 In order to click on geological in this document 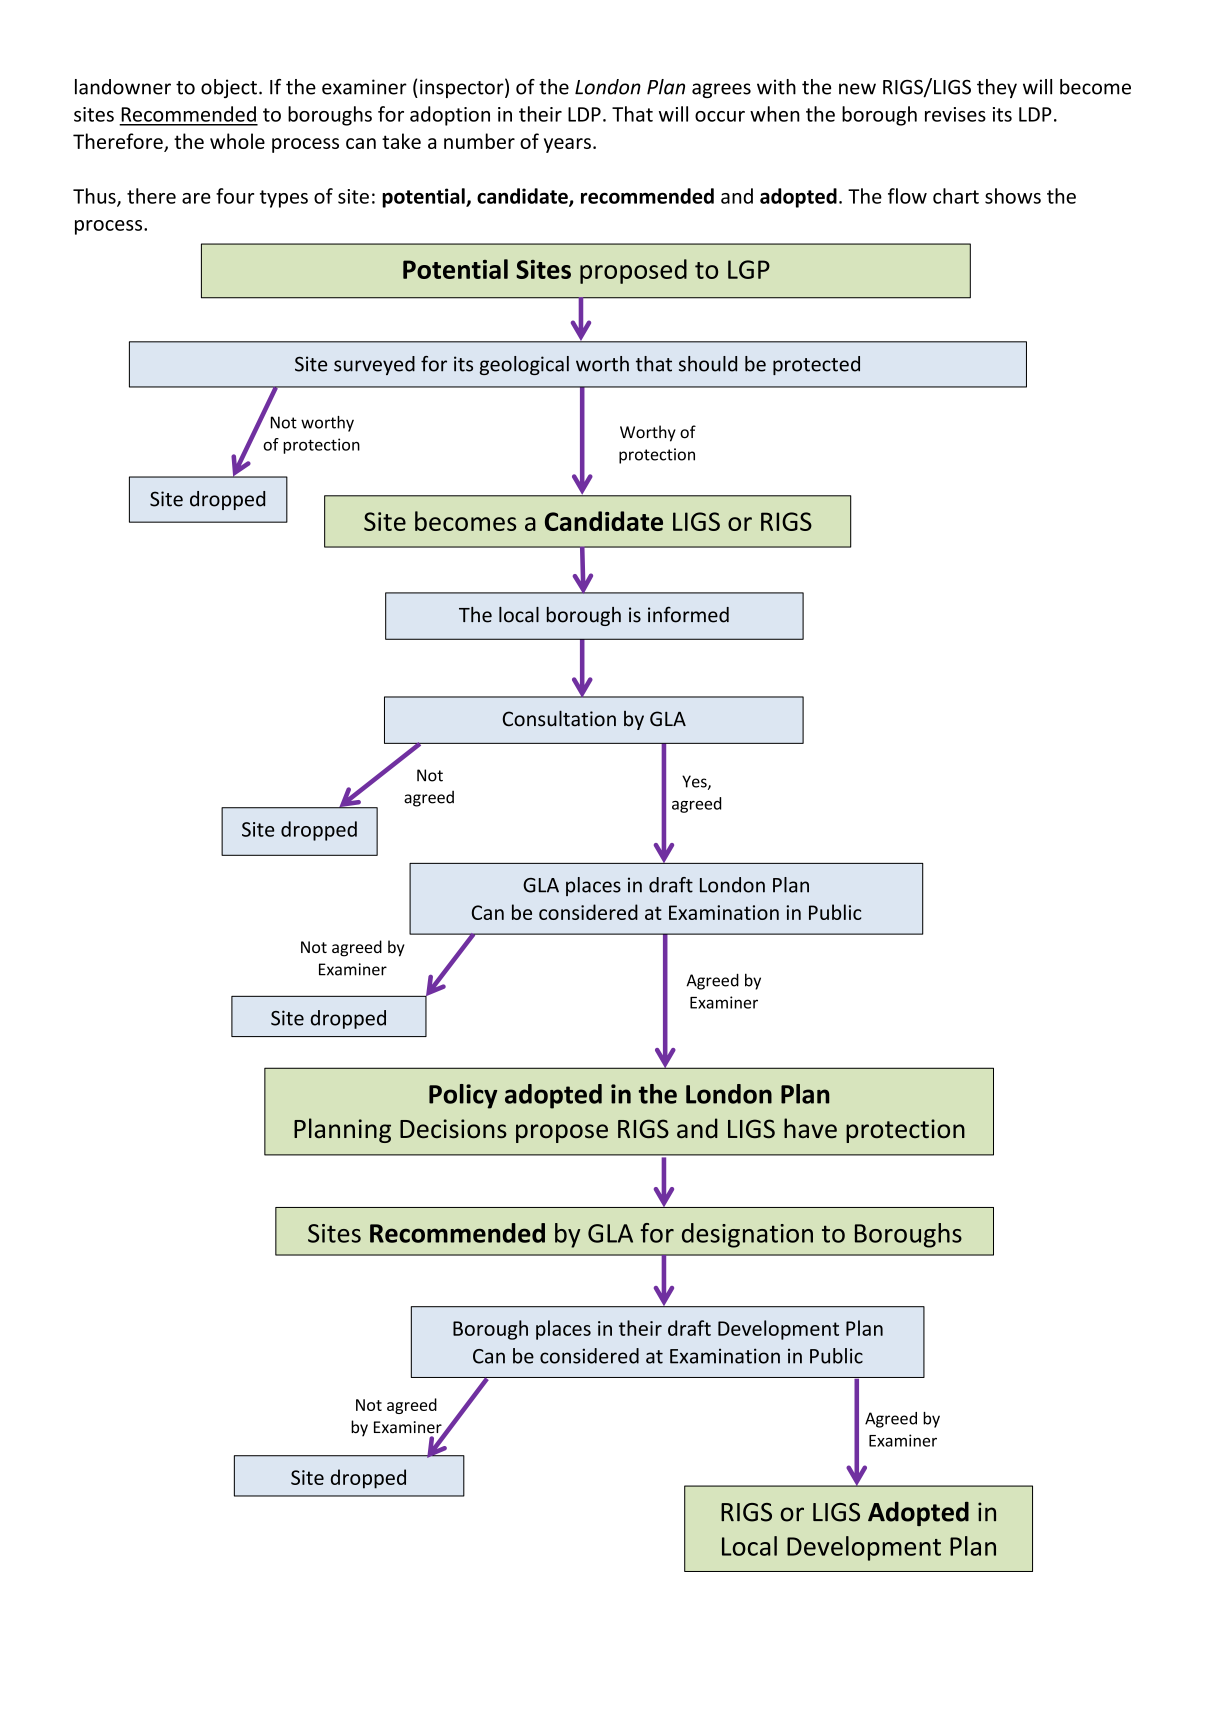, I will do `click(524, 365)`.
